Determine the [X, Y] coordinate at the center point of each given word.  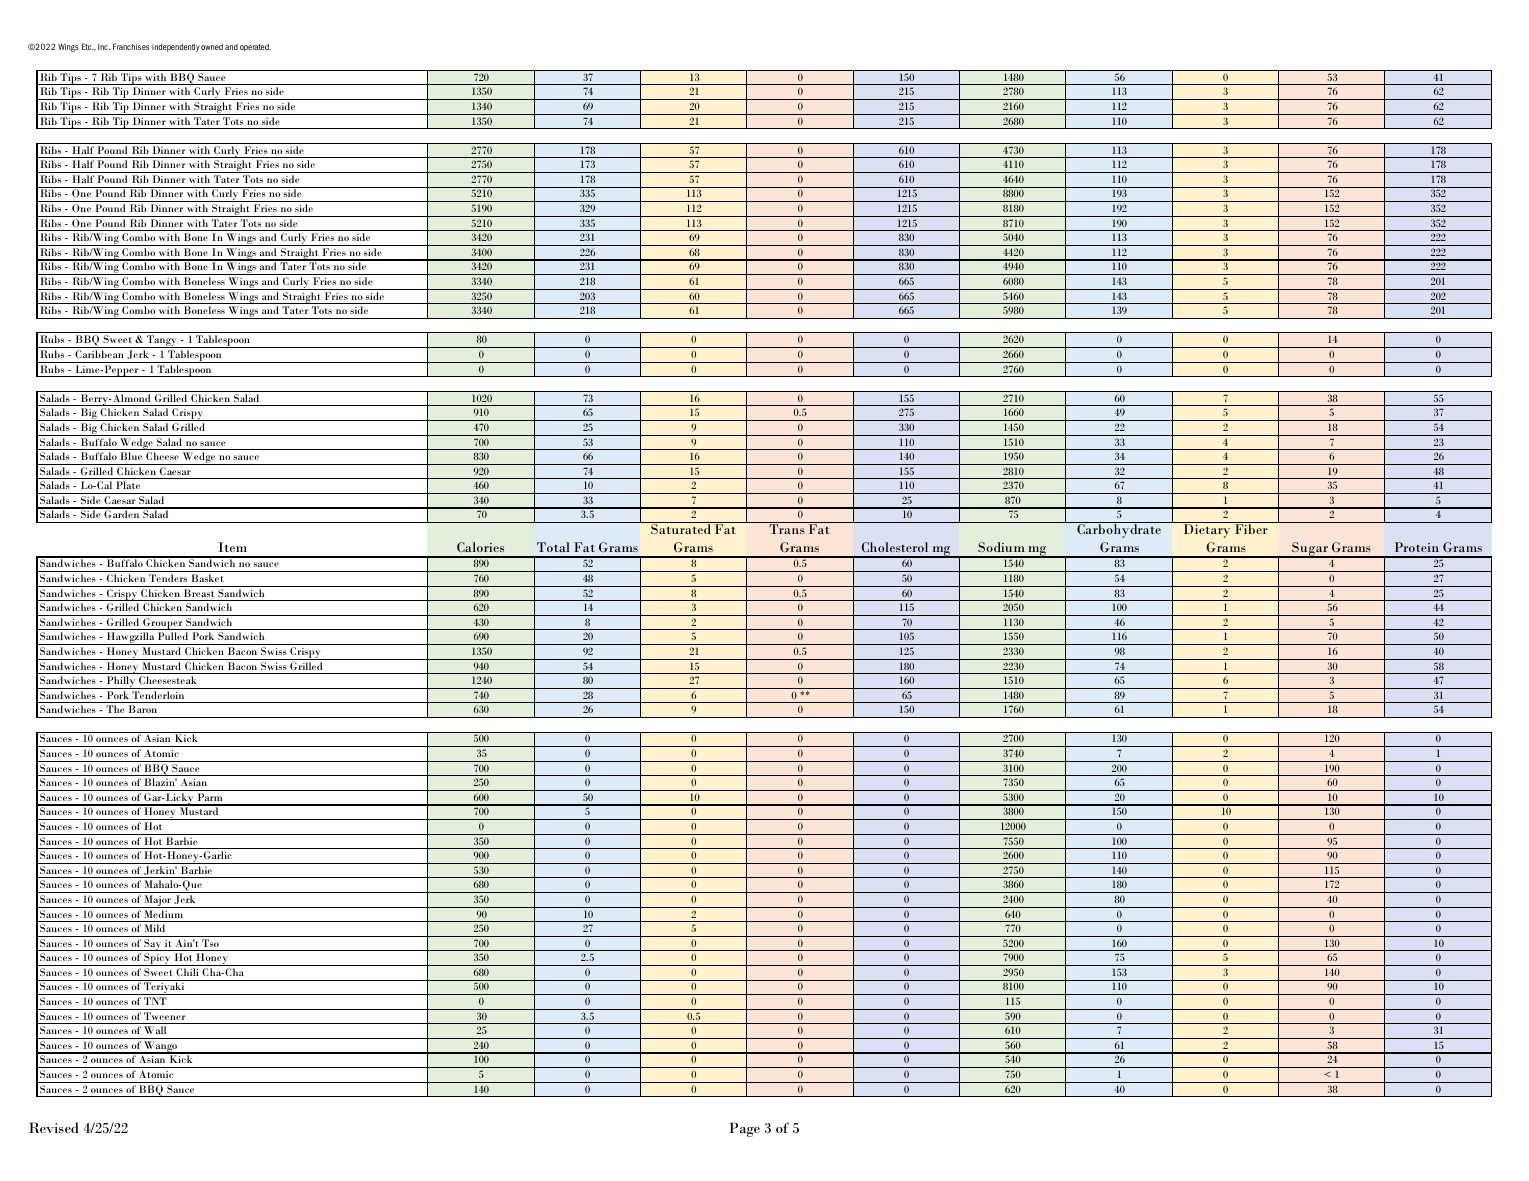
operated [255, 48]
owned [212, 47]
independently [176, 48]
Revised [54, 1127]
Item [232, 547]
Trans [787, 529]
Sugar [1310, 550]
